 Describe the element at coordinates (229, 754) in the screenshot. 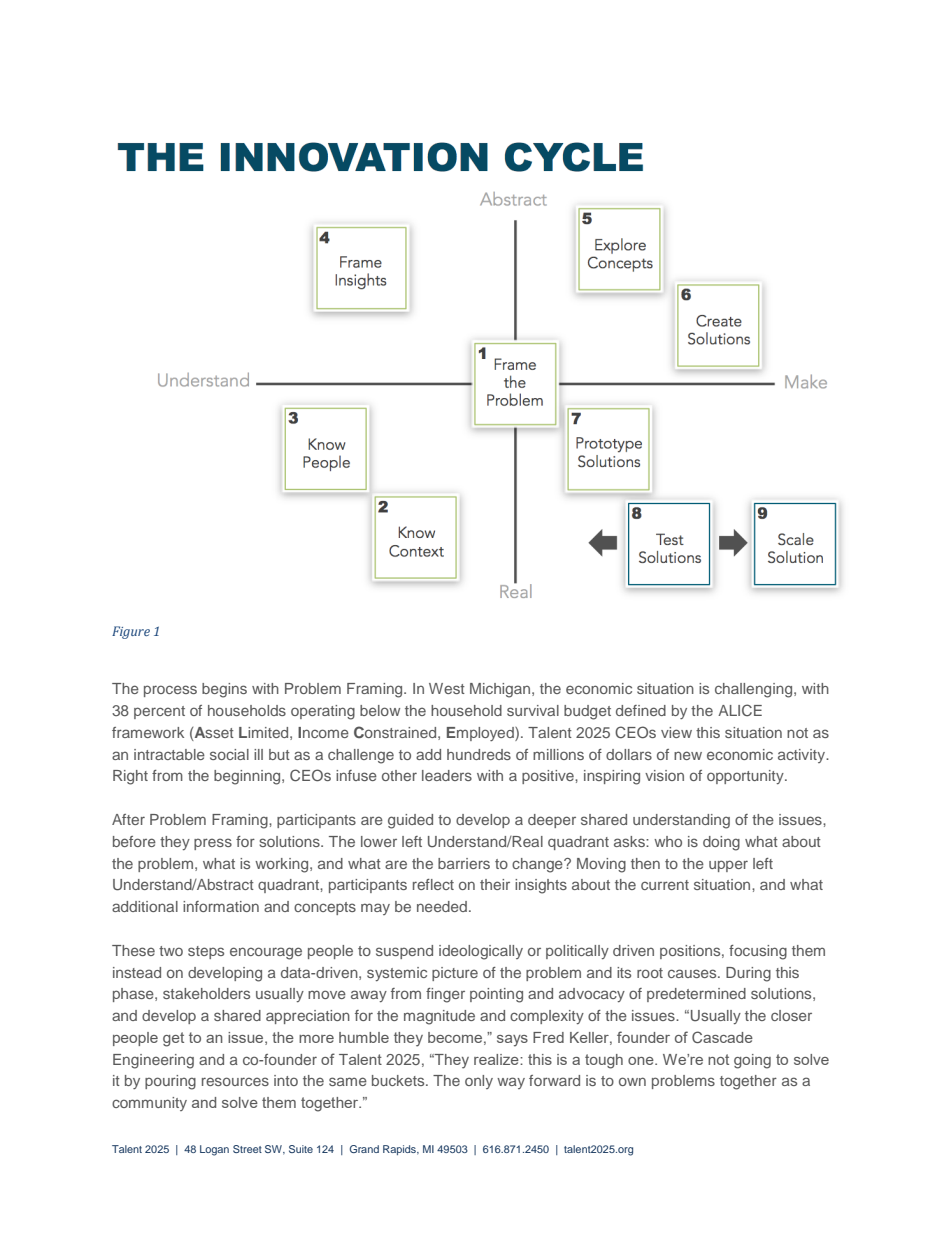

I see `social` at that location.
